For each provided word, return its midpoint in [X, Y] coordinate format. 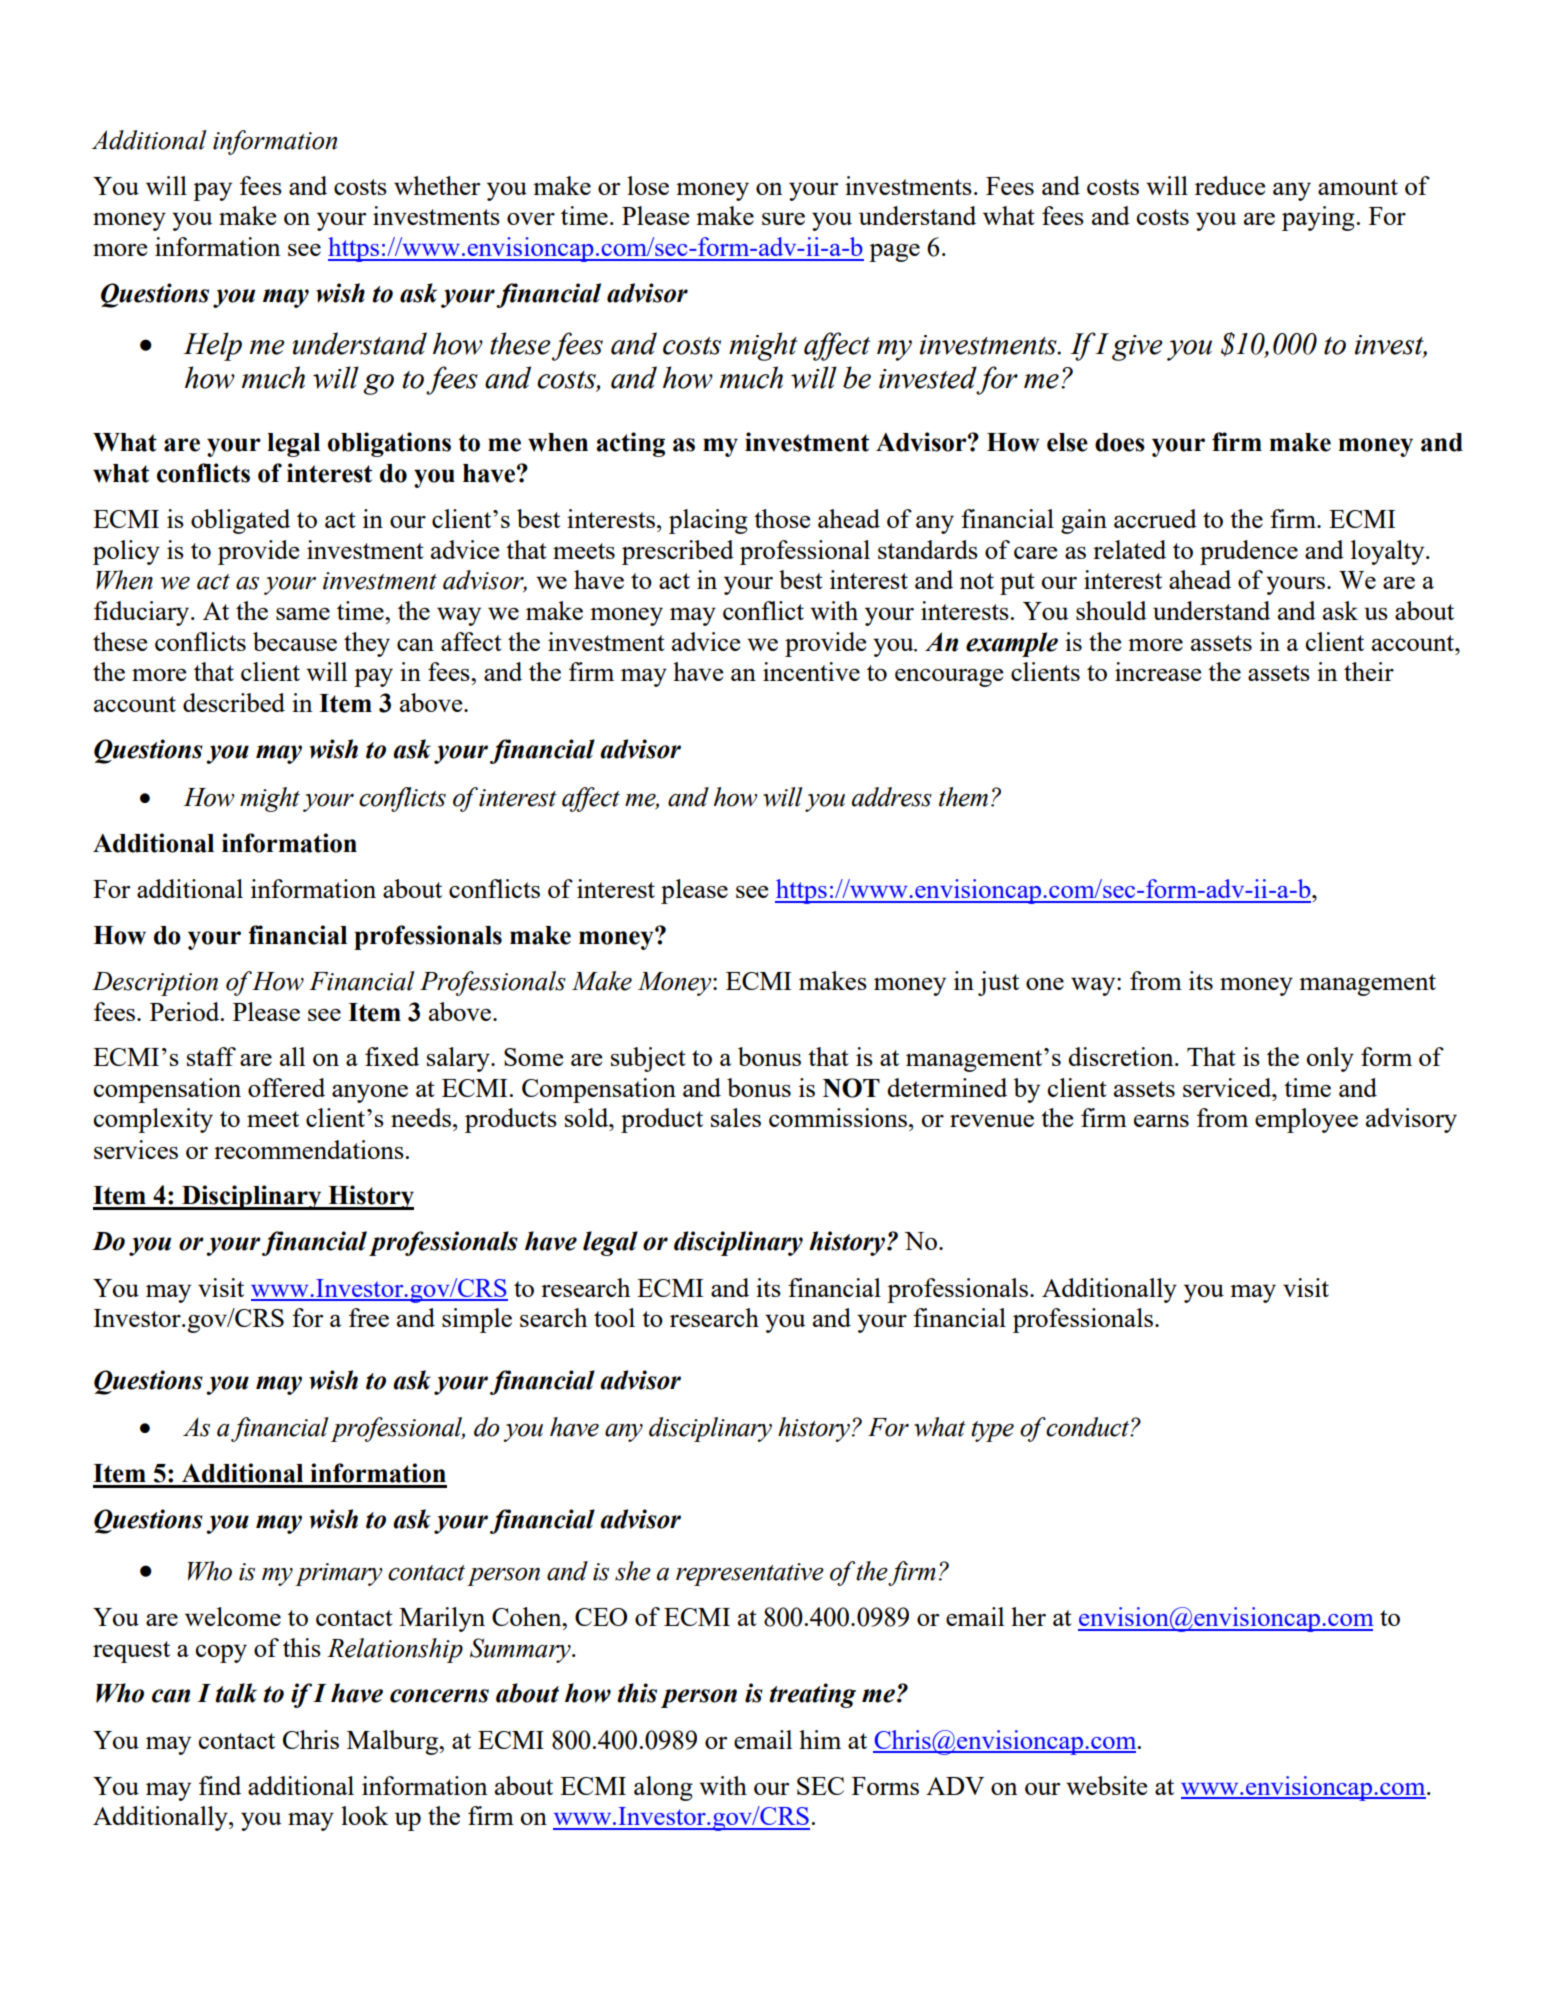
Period [186, 1011]
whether [437, 185]
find [220, 1785]
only [1330, 1059]
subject [648, 1059]
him [820, 1739]
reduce [1230, 185]
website [1106, 1785]
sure [783, 218]
